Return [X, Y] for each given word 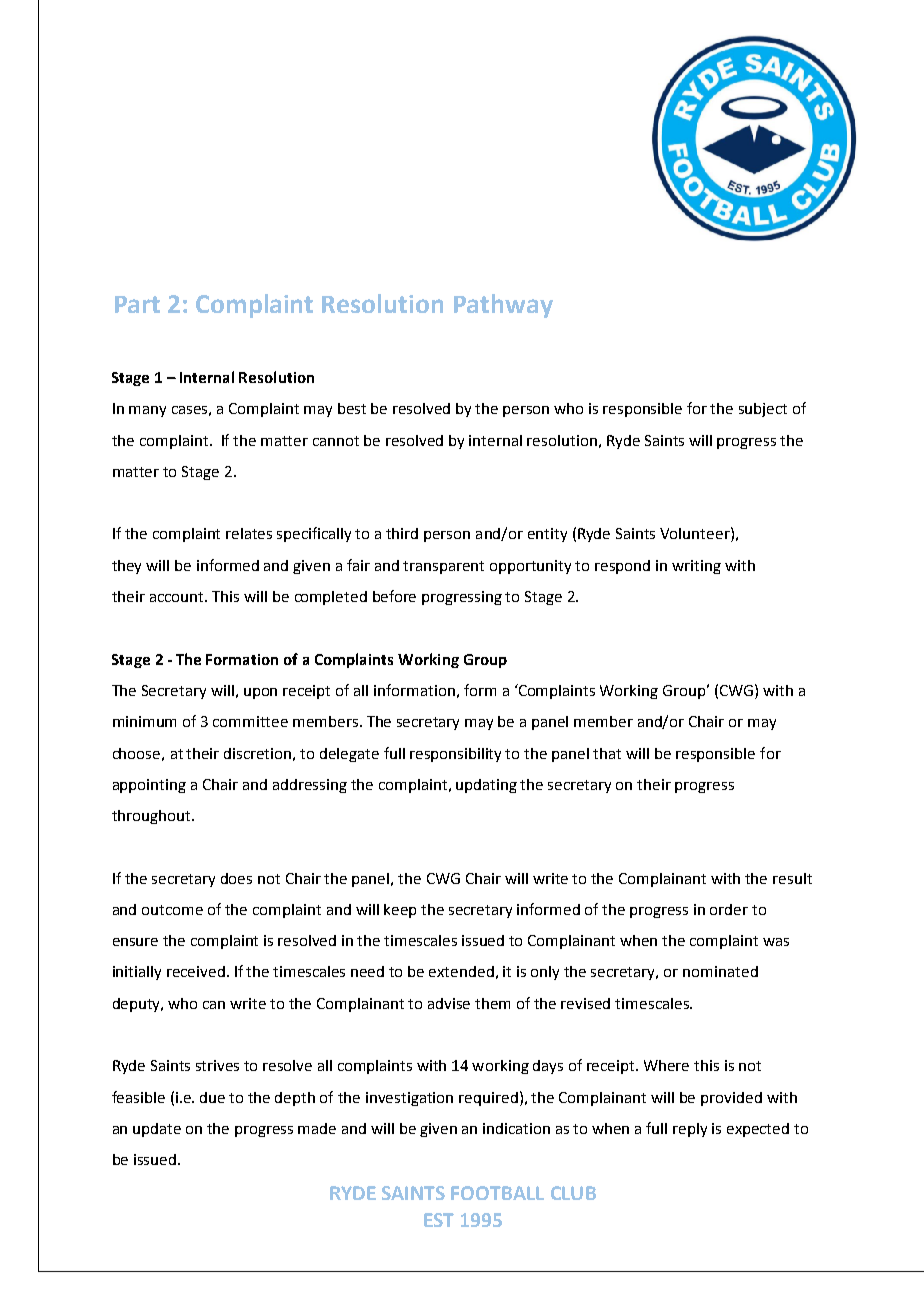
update [157, 1130]
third [402, 533]
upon [260, 693]
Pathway [503, 306]
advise [449, 1003]
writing [696, 567]
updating [486, 786]
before [394, 596]
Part [137, 304]
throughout [152, 817]
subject [763, 410]
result [792, 878]
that [607, 753]
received [196, 971]
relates [249, 533]
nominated [720, 971]
